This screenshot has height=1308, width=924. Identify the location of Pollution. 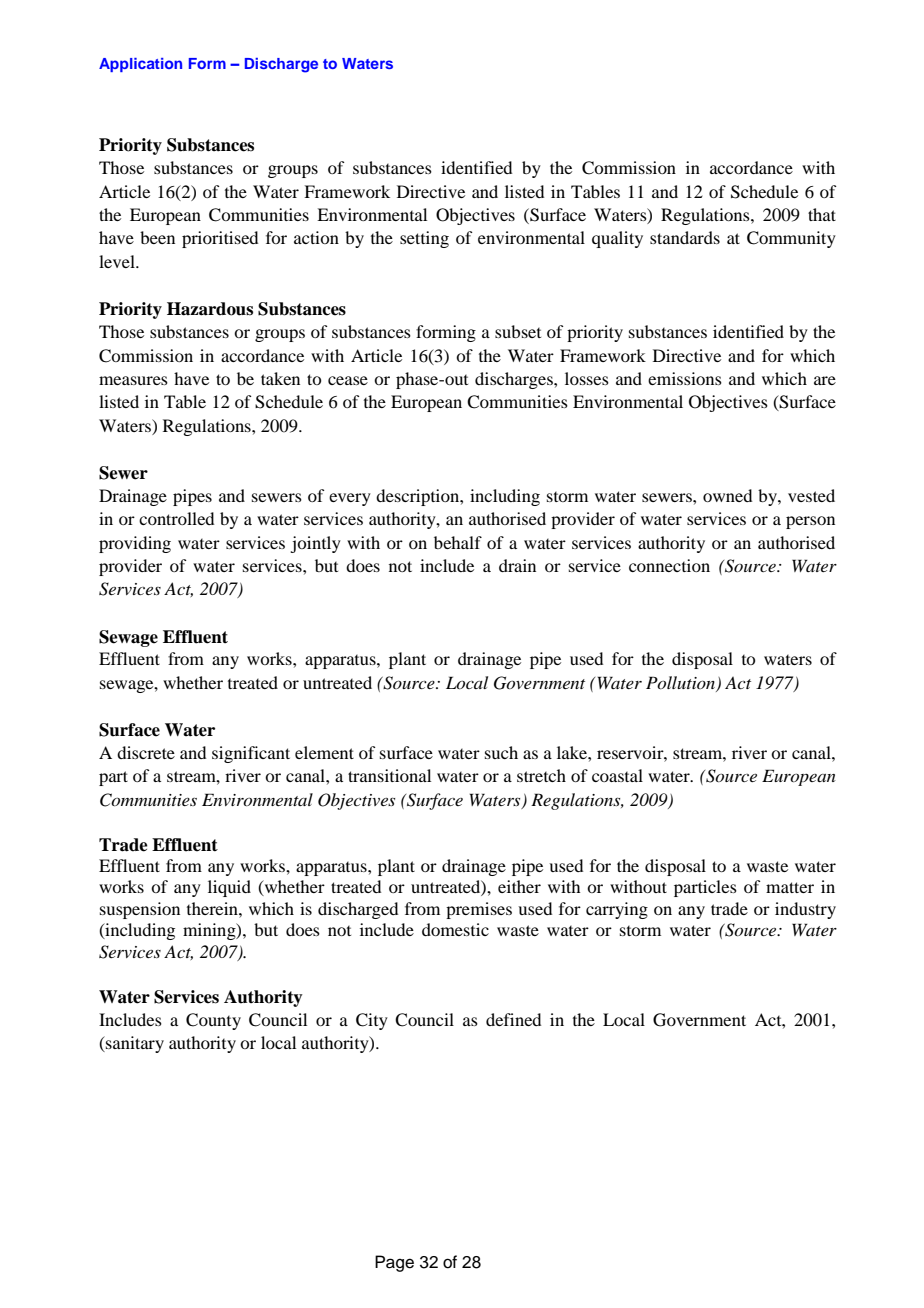
(682, 683).
